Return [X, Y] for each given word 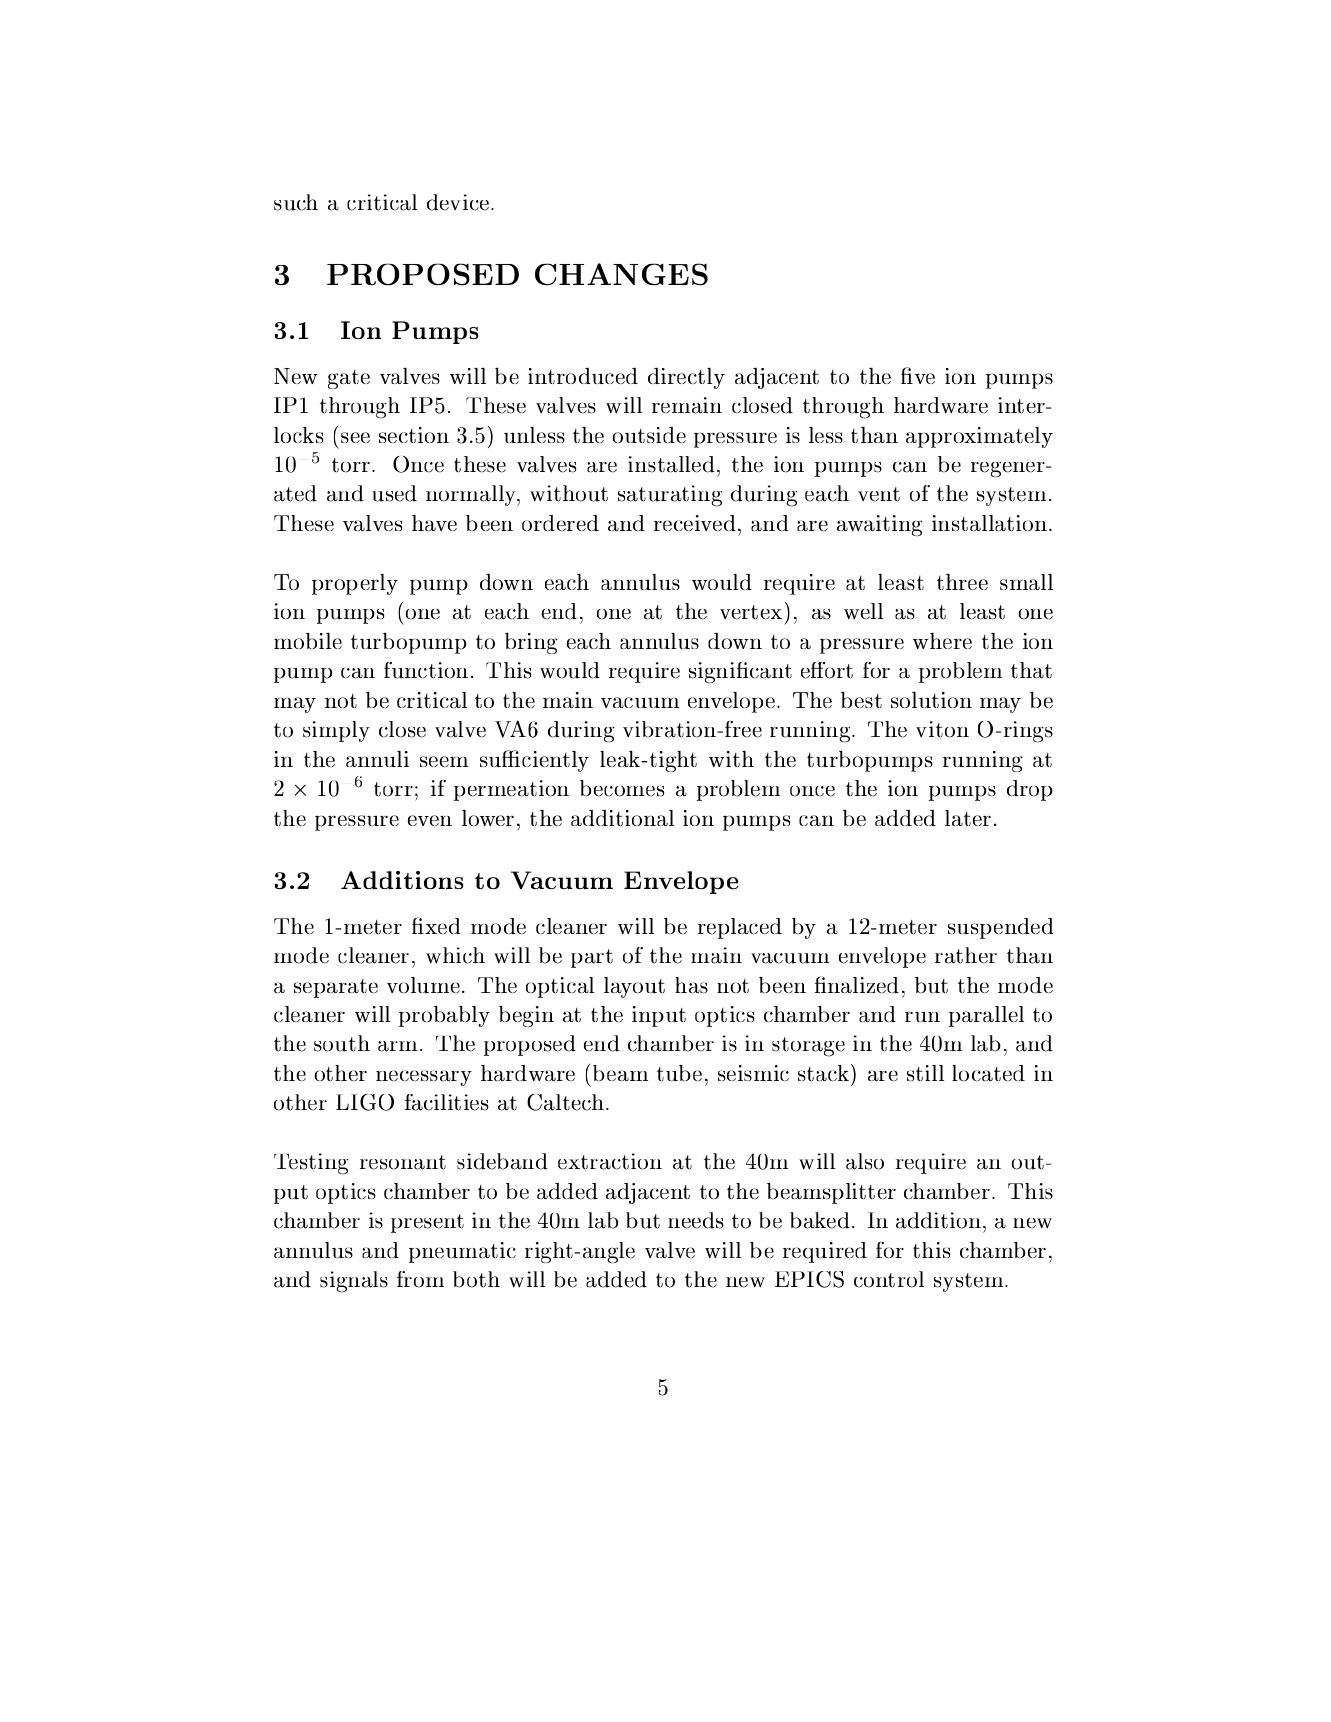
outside [649, 435]
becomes [622, 788]
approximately [979, 437]
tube [679, 1073]
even [430, 820]
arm [398, 1046]
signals [354, 1282]
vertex [751, 612]
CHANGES [621, 274]
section [414, 435]
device [459, 202]
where [942, 641]
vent [879, 494]
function [426, 670]
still [925, 1073]
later [968, 818]
